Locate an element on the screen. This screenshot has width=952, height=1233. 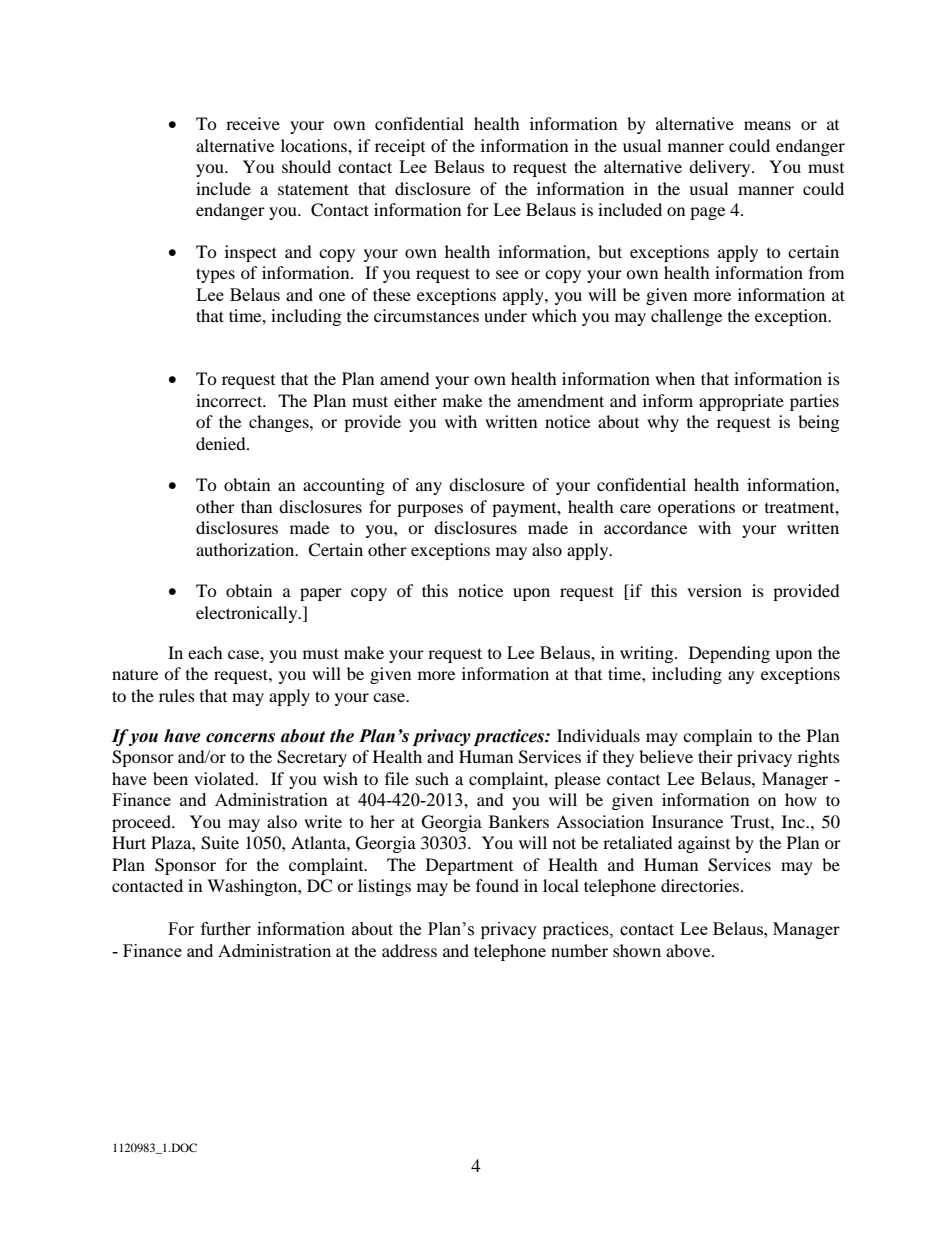
authorization is located at coordinates (246, 549).
